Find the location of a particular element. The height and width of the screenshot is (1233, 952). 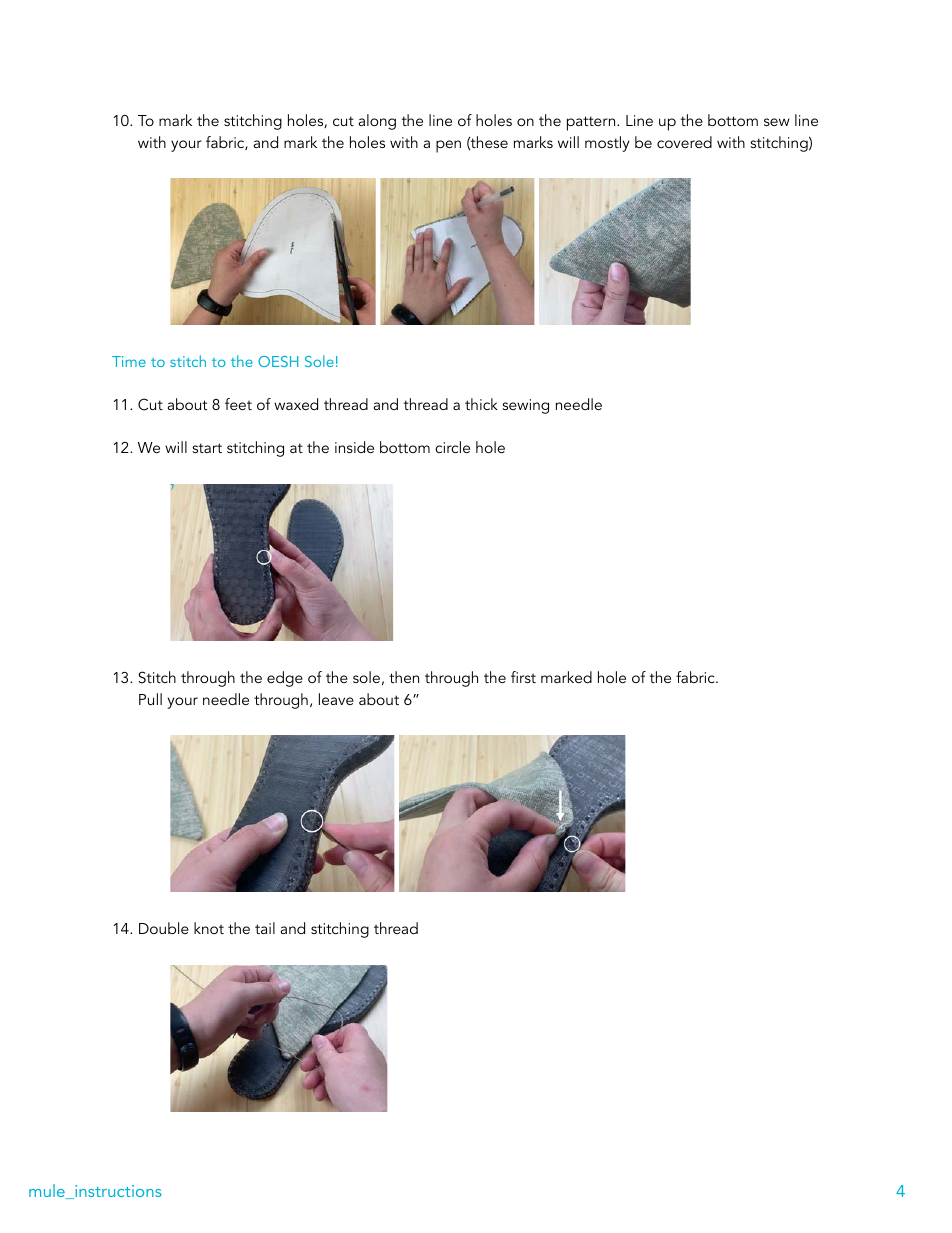

pen is located at coordinates (448, 146).
